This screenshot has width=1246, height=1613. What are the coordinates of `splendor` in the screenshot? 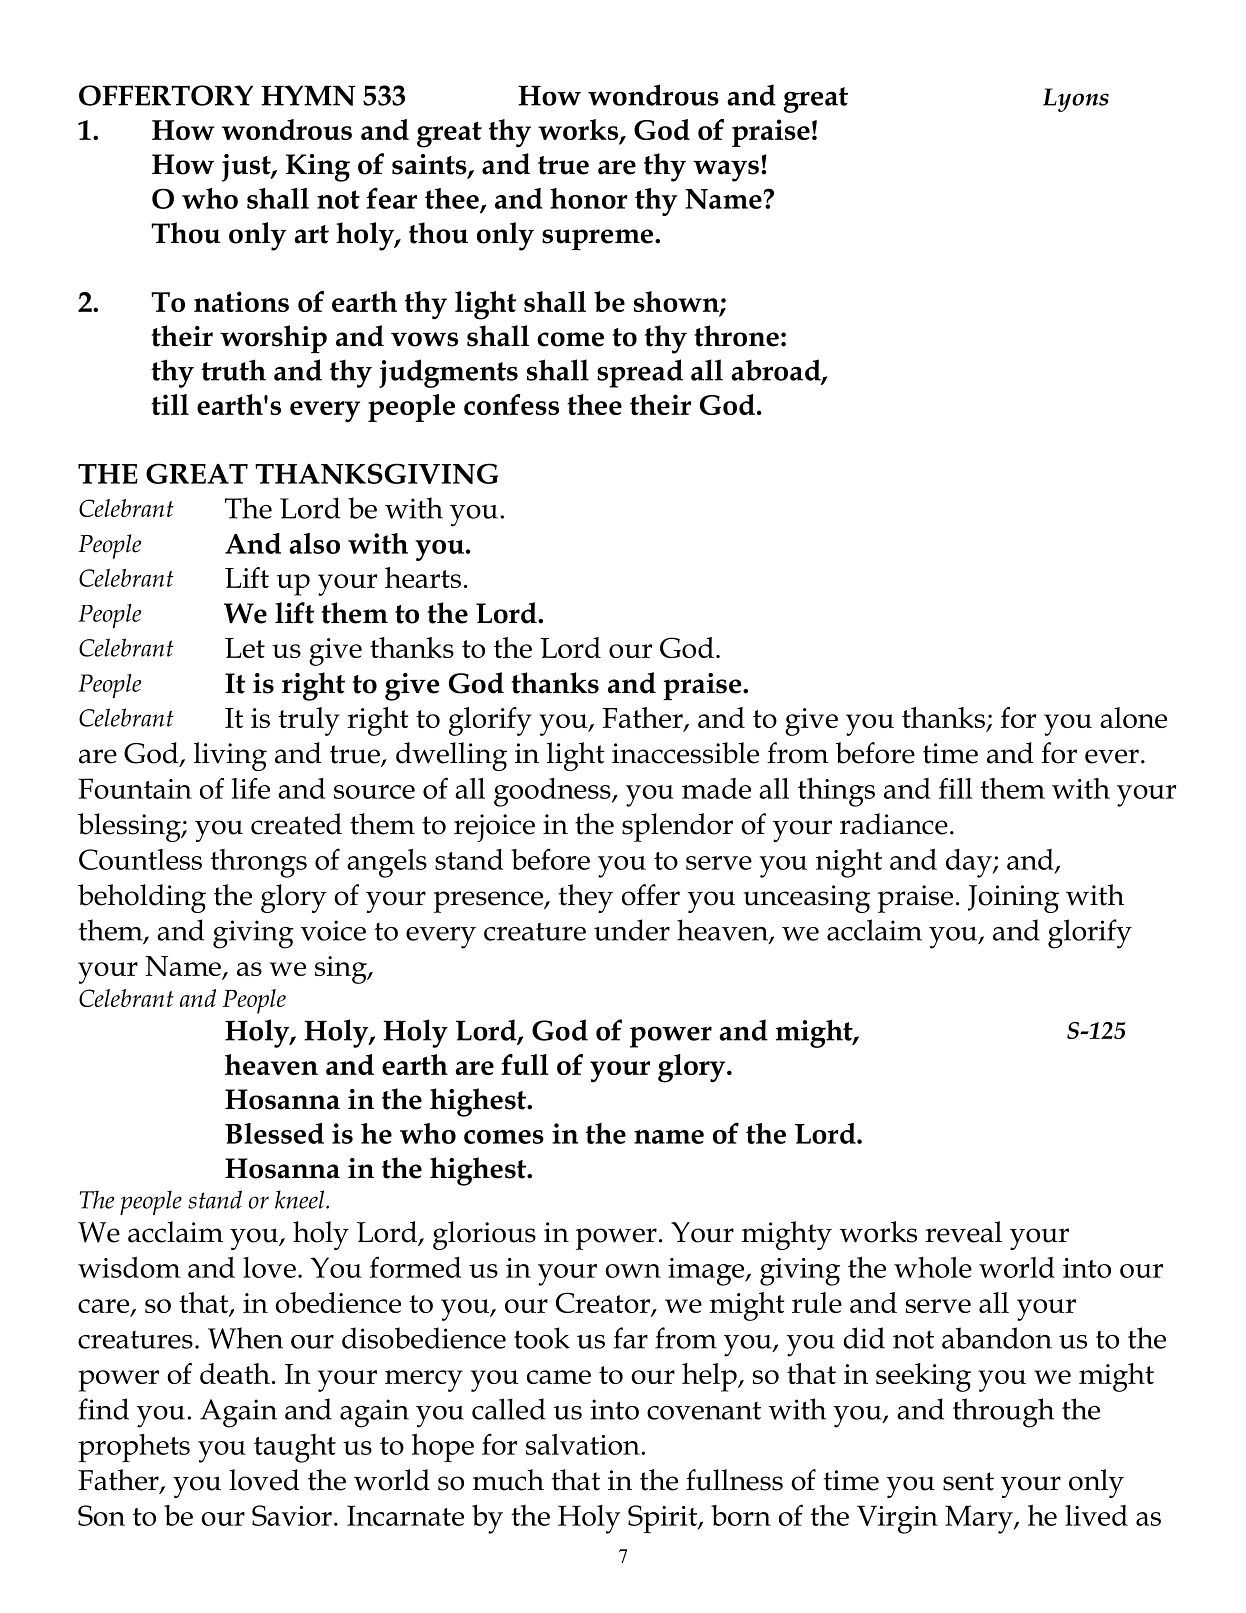 It's located at (677, 827).
